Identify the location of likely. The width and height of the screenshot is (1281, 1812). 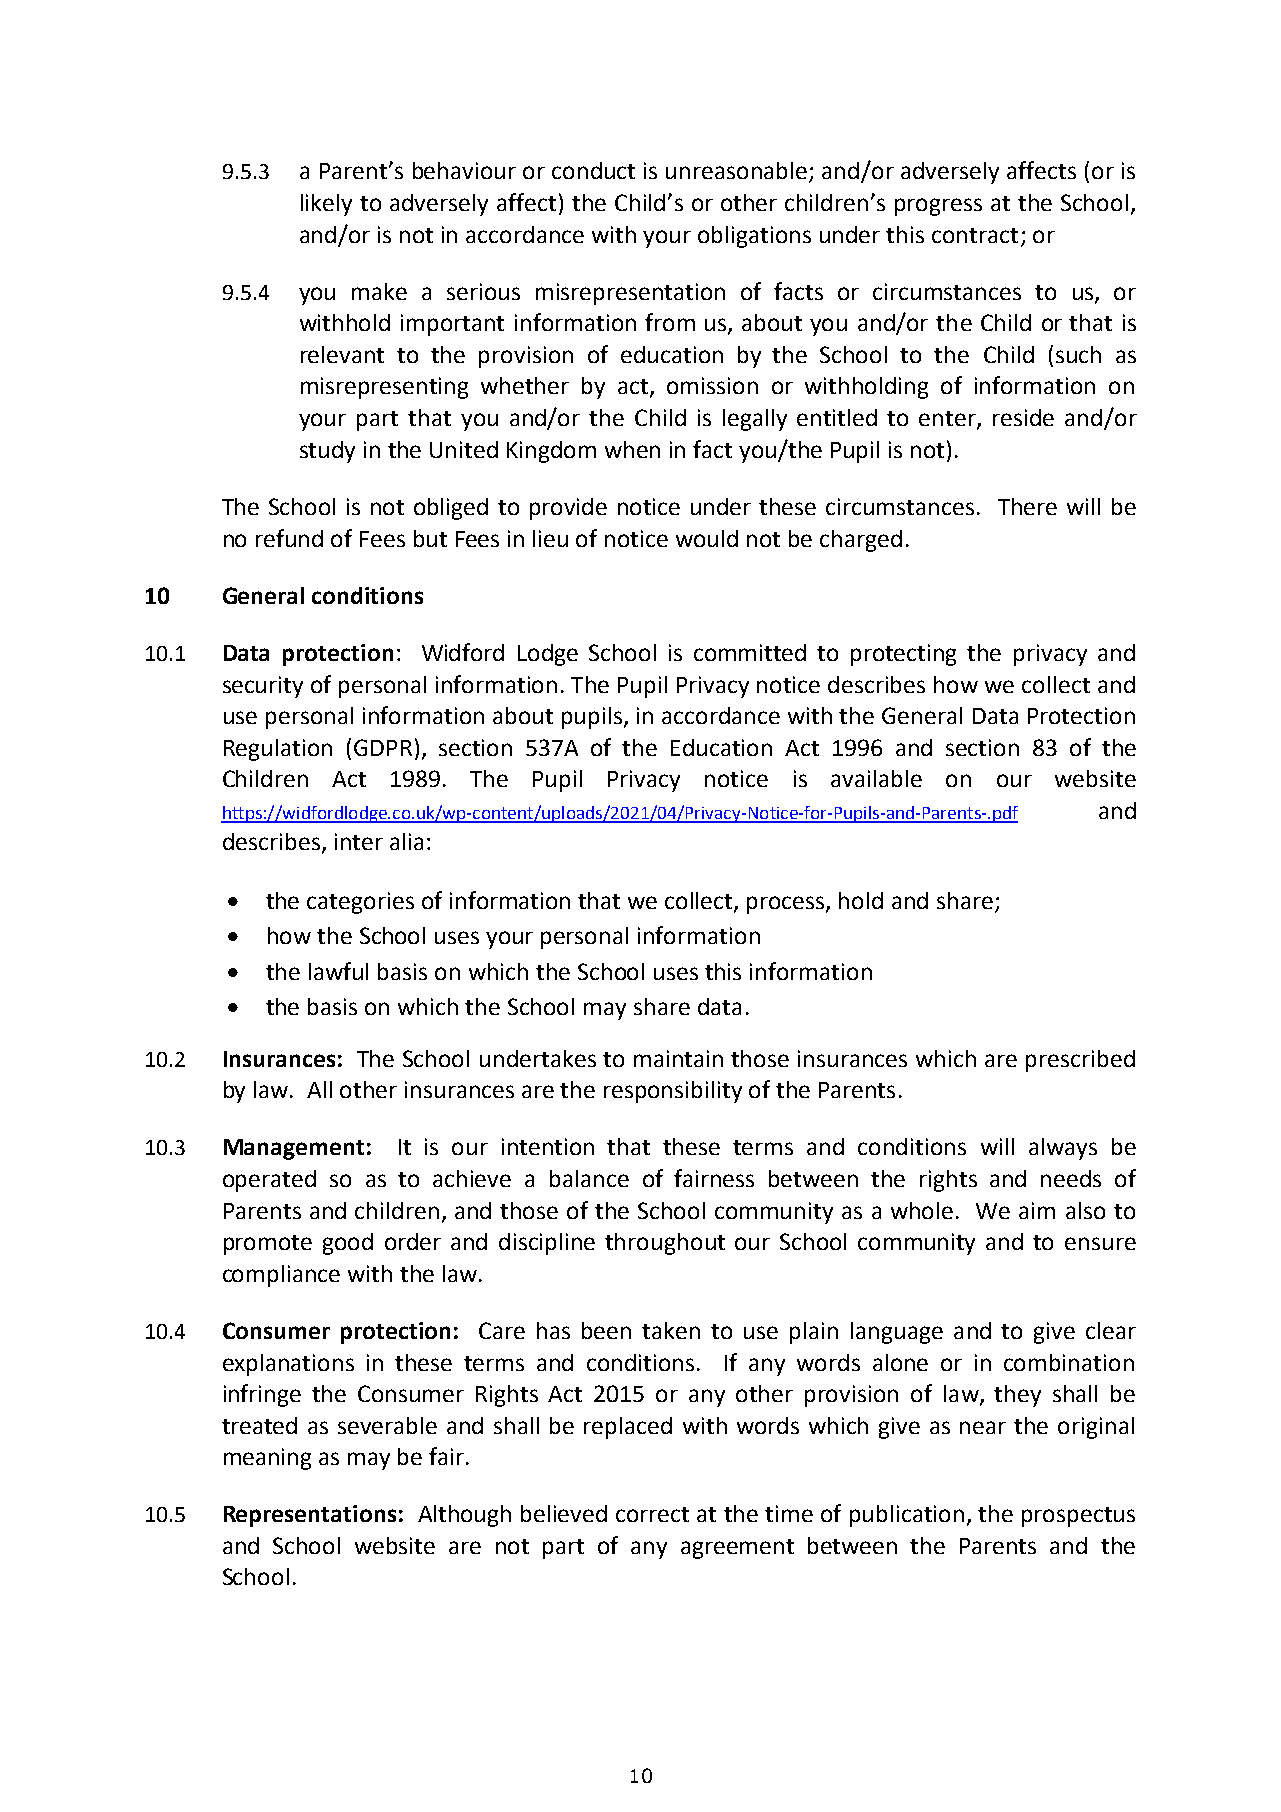
(326, 205).
